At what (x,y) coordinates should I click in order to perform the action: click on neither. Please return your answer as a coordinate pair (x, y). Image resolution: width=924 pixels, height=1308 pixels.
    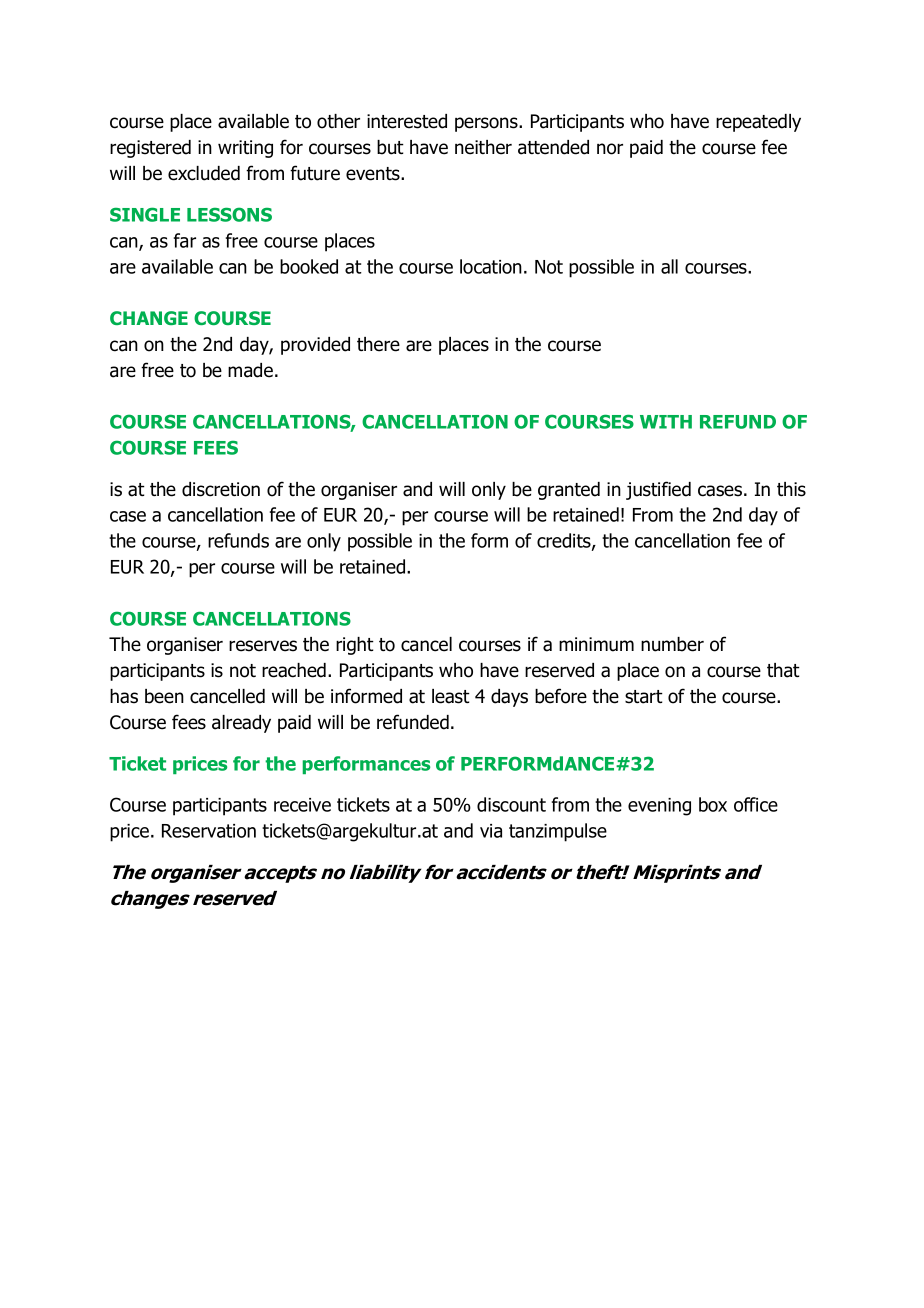
    Looking at the image, I should click on (483, 147).
